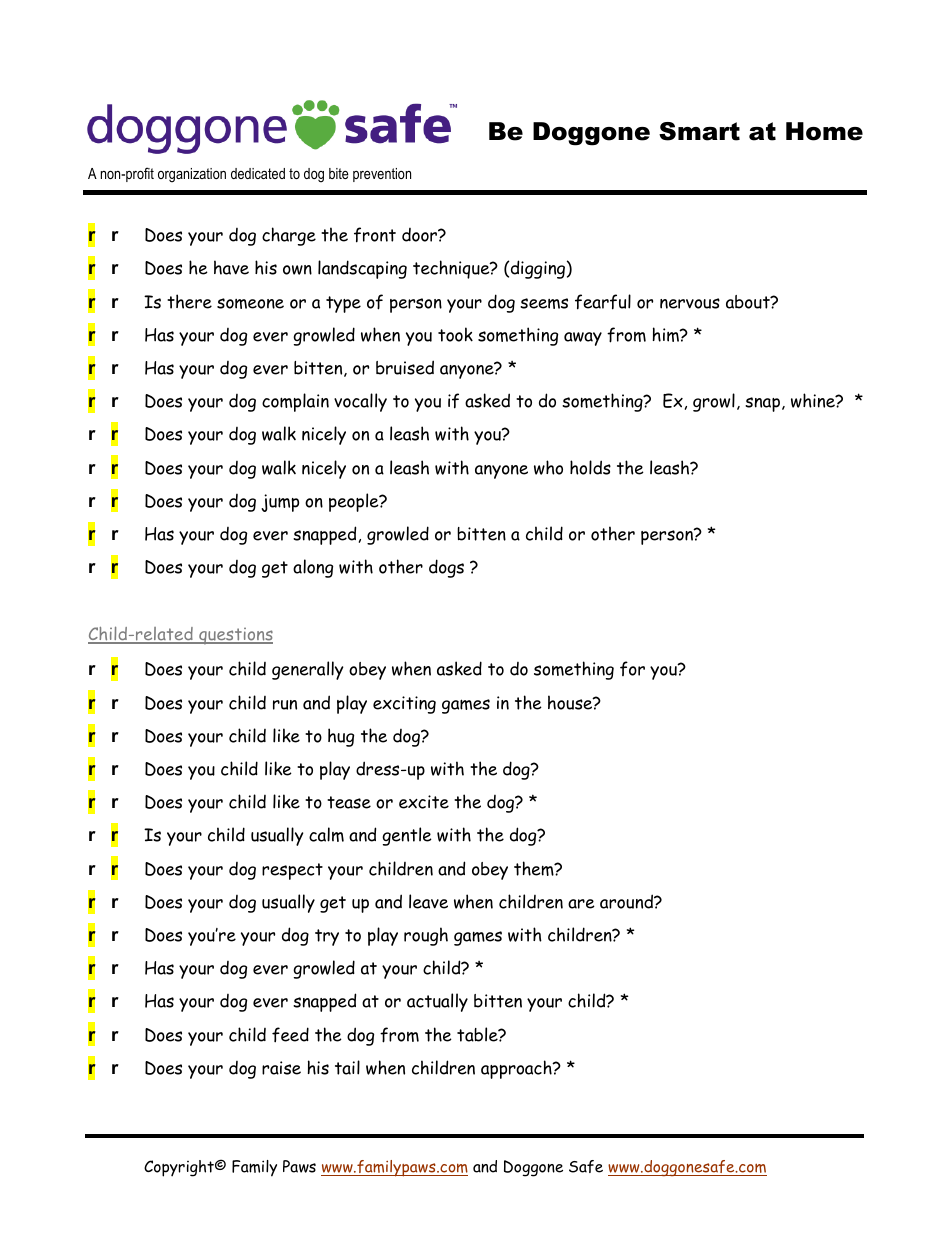 Image resolution: width=952 pixels, height=1233 pixels. Describe the element at coordinates (581, 904) in the screenshot. I see `are` at that location.
